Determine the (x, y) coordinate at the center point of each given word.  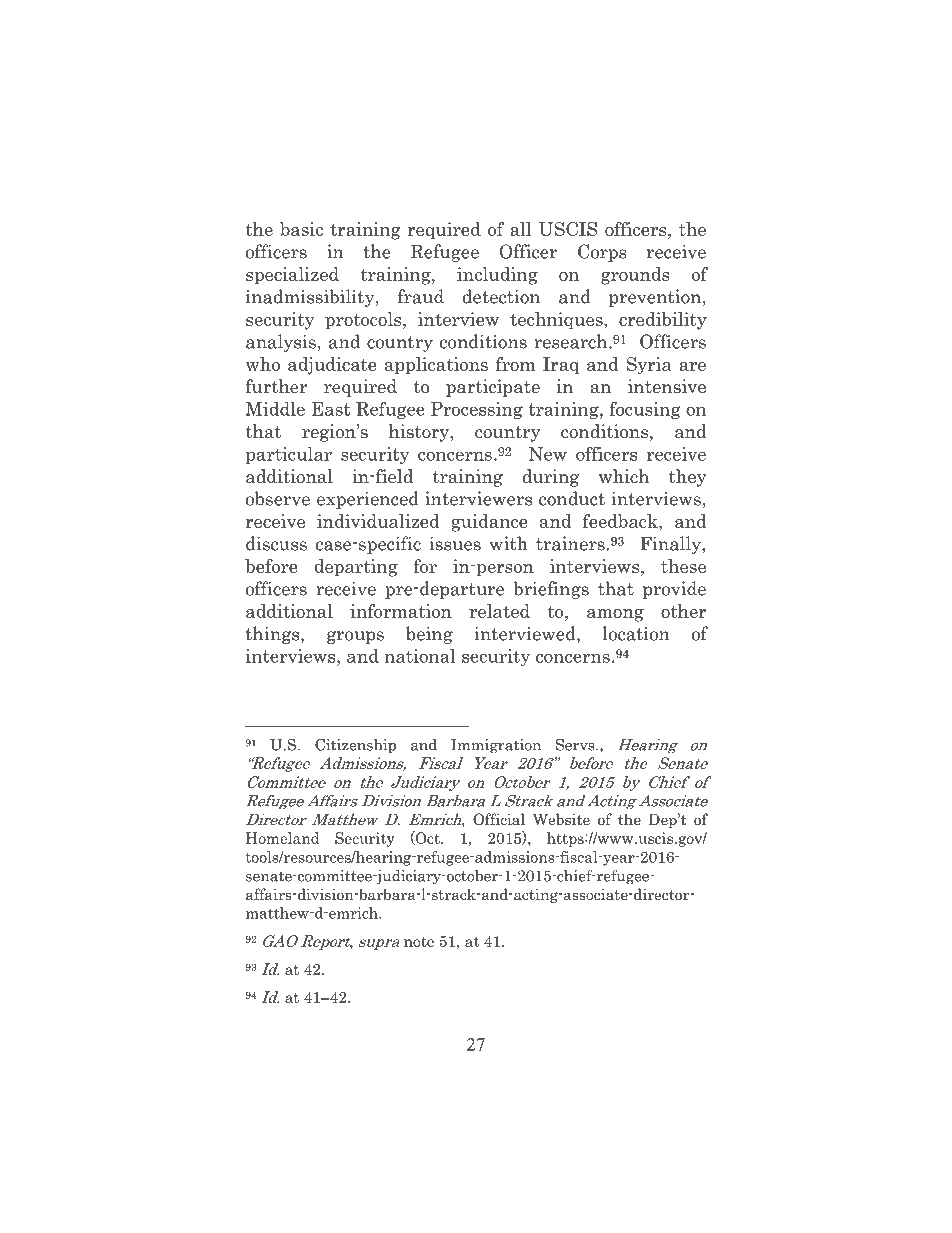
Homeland (283, 838)
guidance (489, 523)
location (636, 633)
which (624, 476)
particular (289, 455)
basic (301, 229)
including (497, 276)
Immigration (496, 746)
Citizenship (355, 745)
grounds (635, 276)
